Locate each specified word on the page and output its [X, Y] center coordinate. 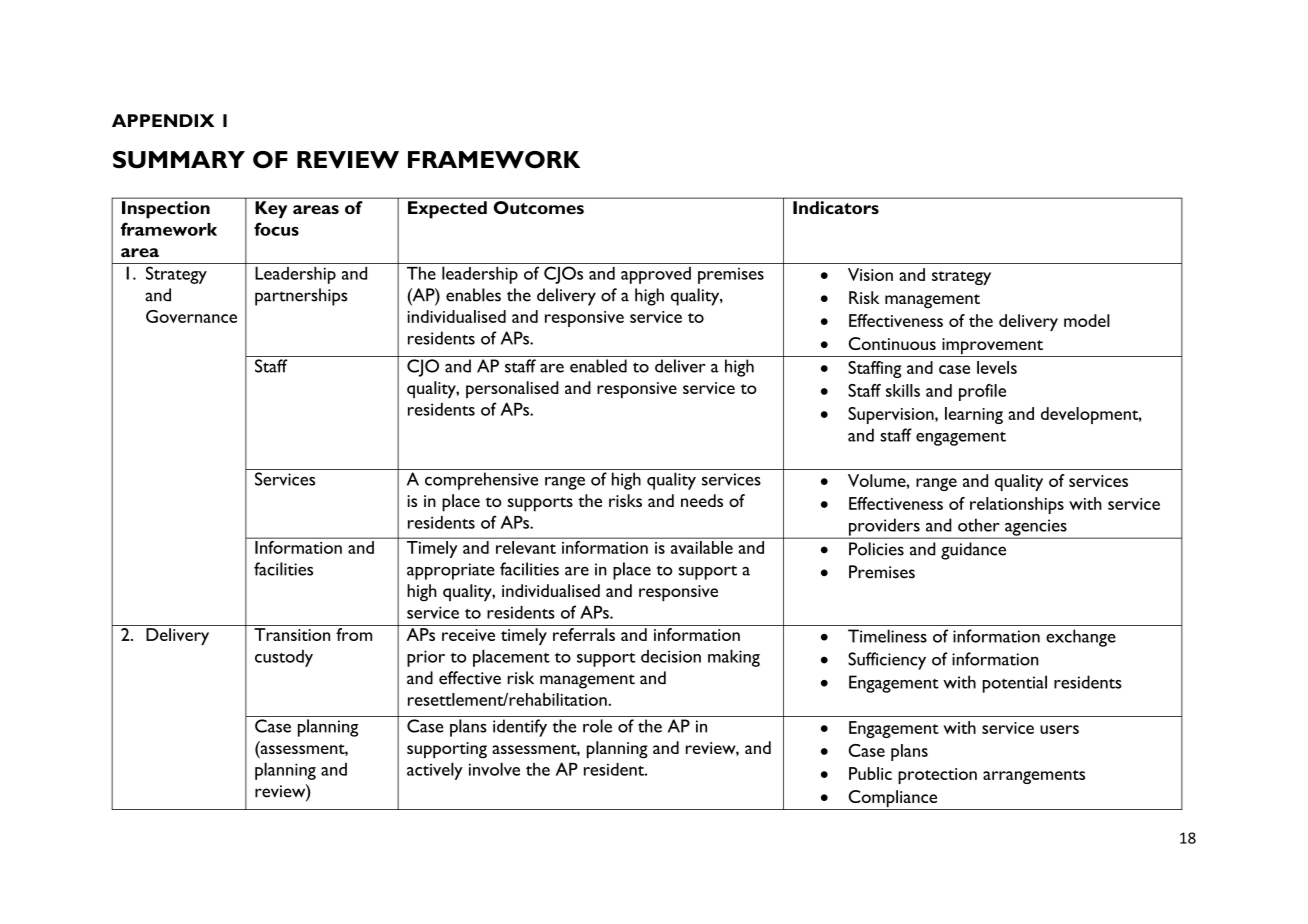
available [702, 547]
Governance [191, 316]
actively [435, 771]
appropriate [451, 571]
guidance [973, 551]
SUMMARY [179, 160]
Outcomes [539, 207]
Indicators [836, 207]
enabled [598, 366]
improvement [992, 347]
